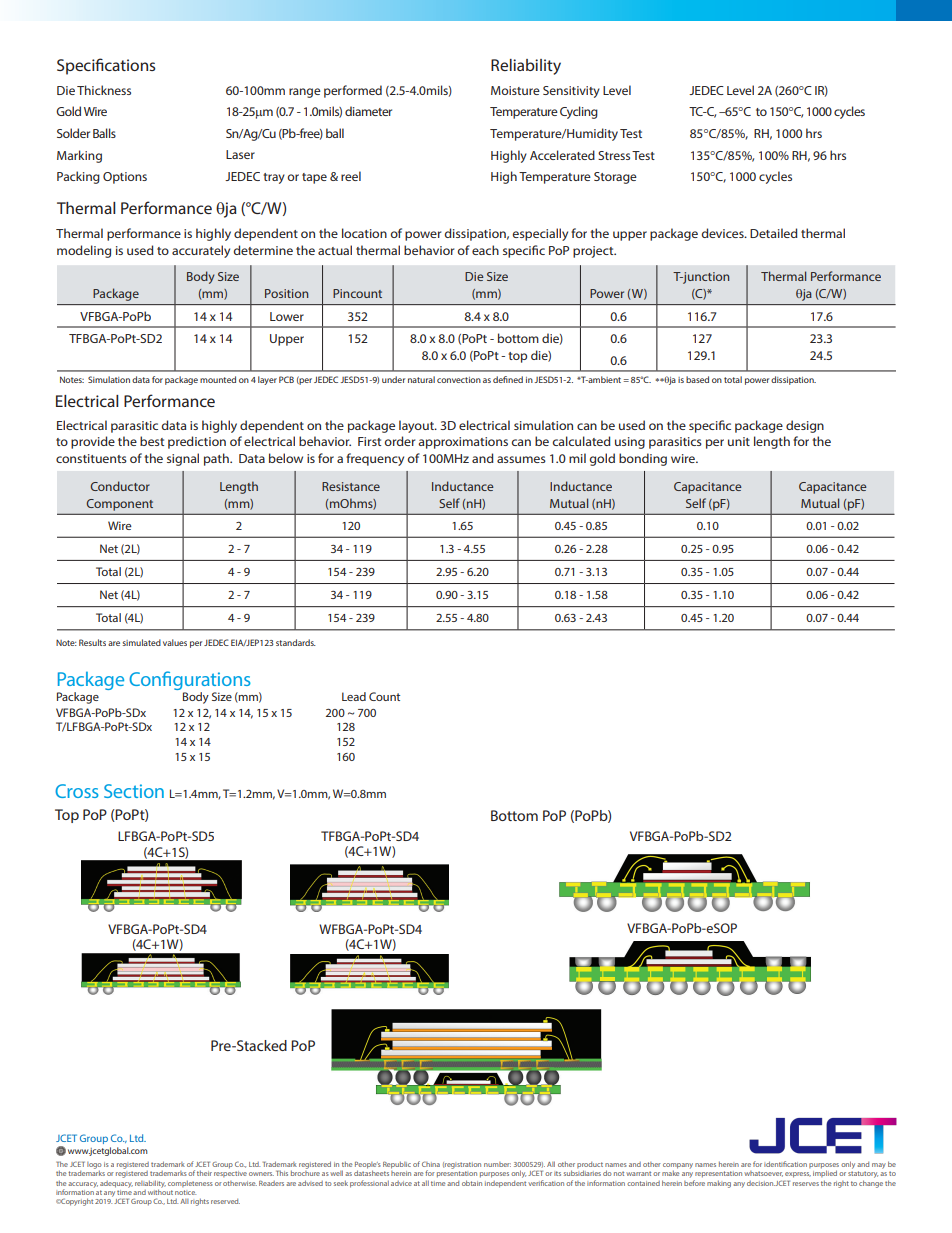 The width and height of the document is (952, 1233). Describe the element at coordinates (104, 90) in the document. I see `Thickness` at that location.
